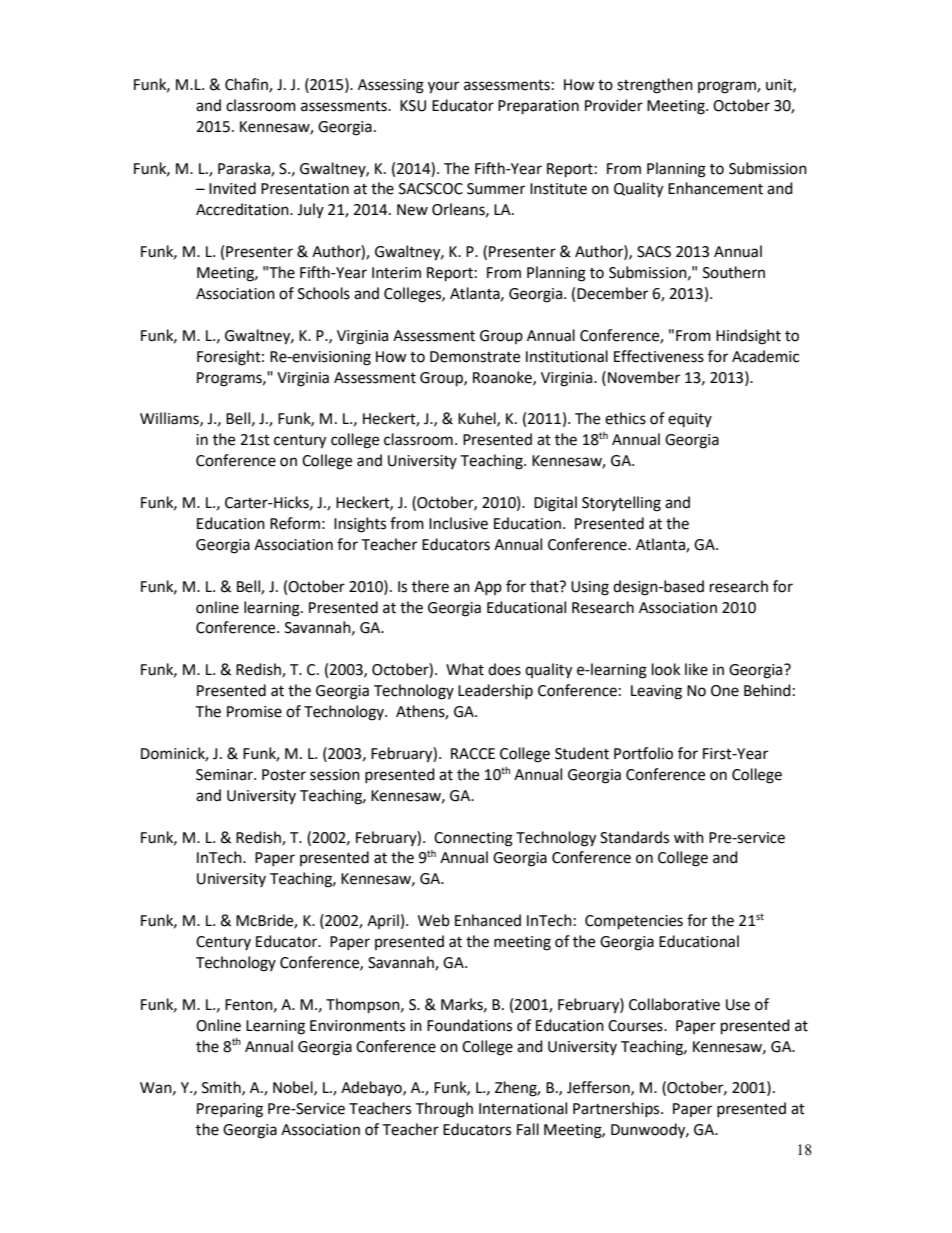 This screenshot has height=1233, width=952. I want to click on Presentation, so click(305, 189).
